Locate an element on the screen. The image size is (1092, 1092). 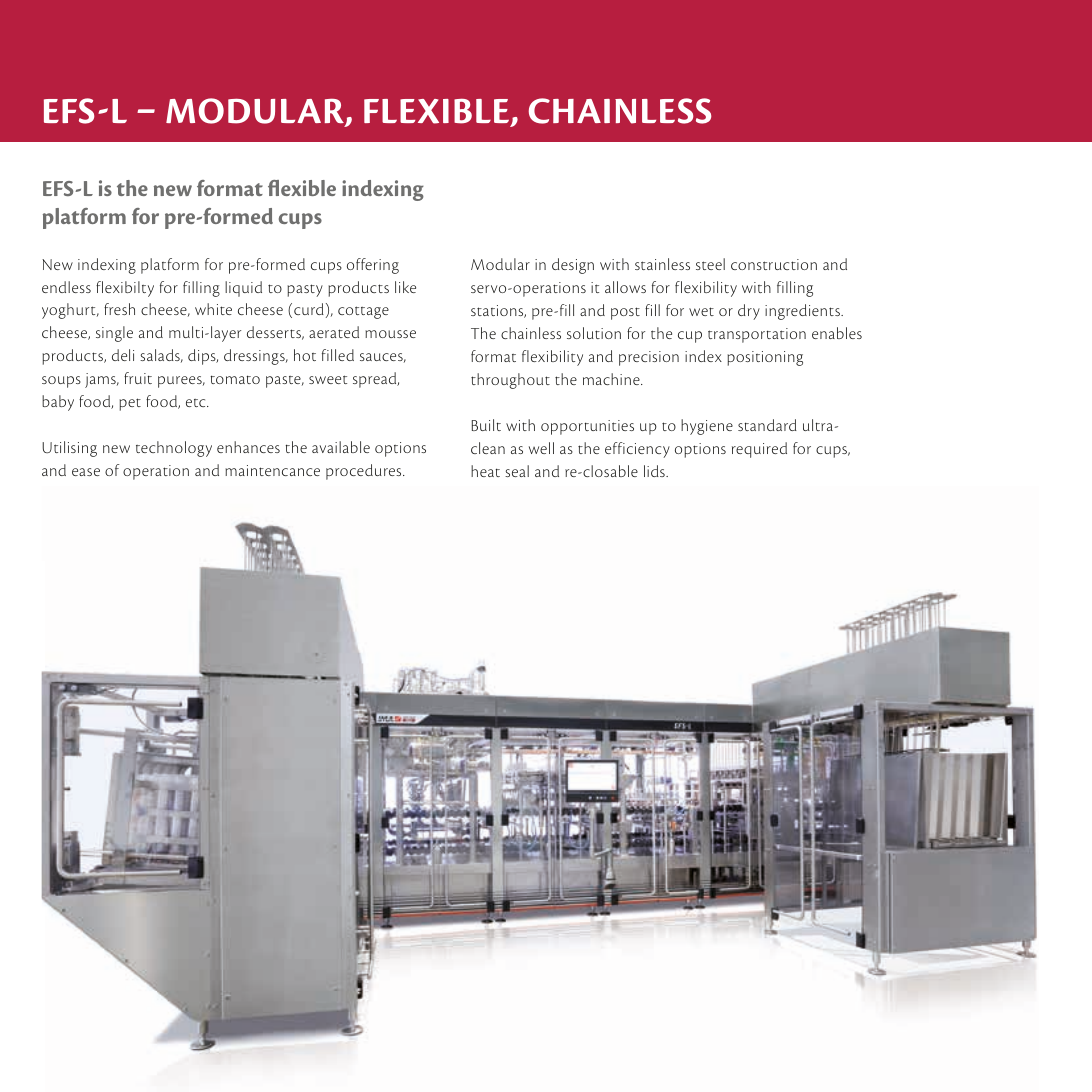
spread is located at coordinates (376, 380).
